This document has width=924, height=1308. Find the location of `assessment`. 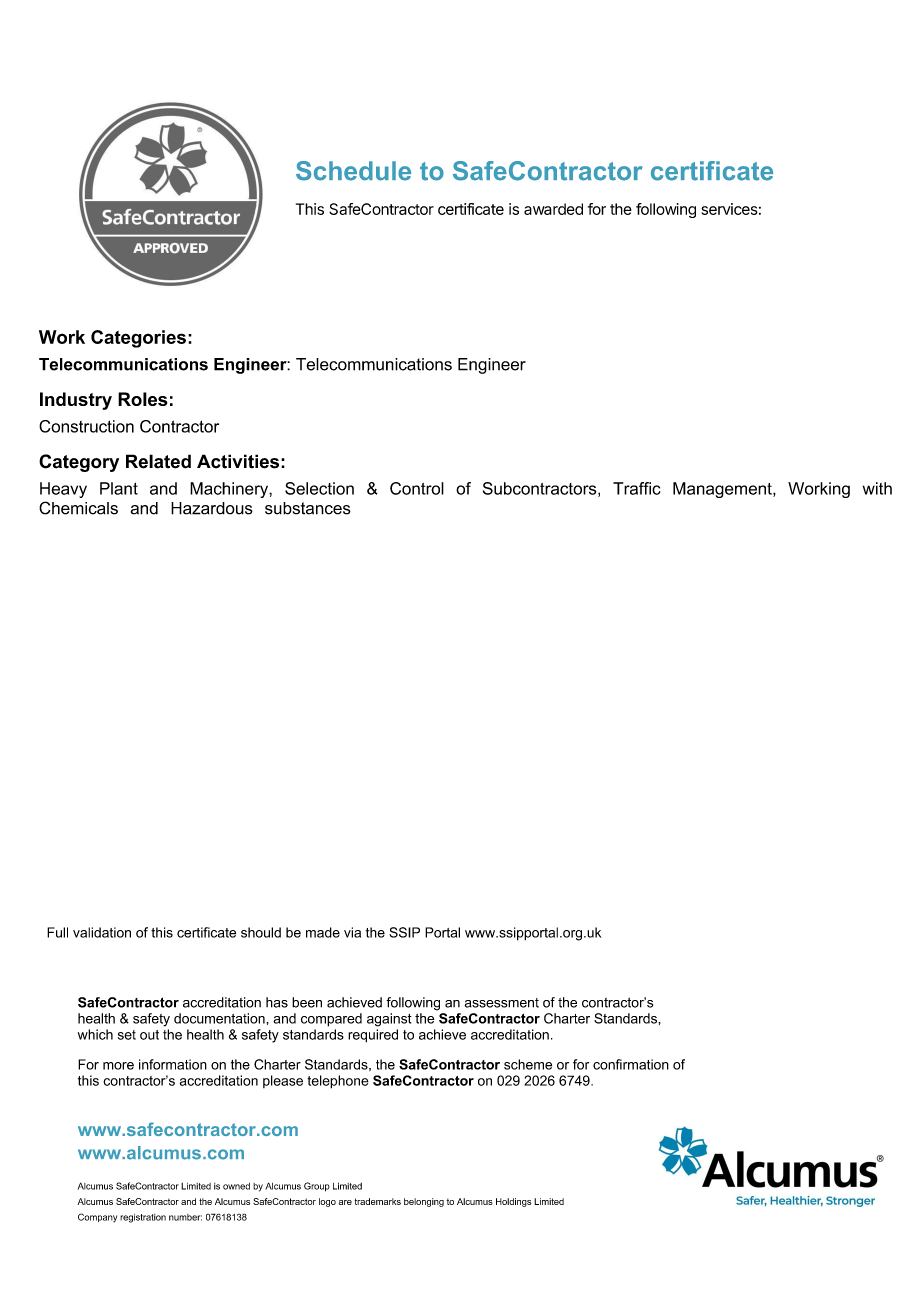

assessment is located at coordinates (501, 1003).
